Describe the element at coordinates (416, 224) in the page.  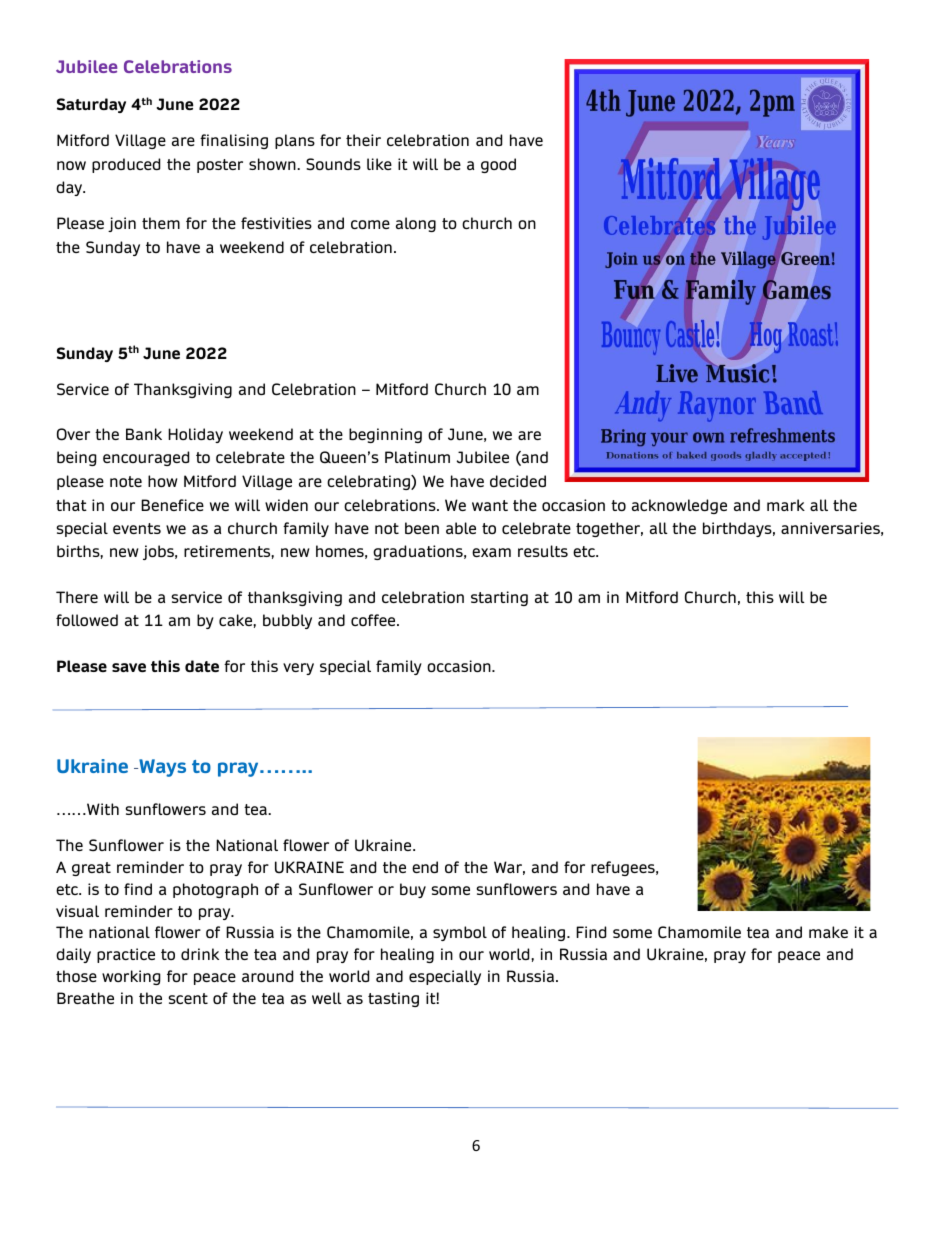
I see `along` at that location.
